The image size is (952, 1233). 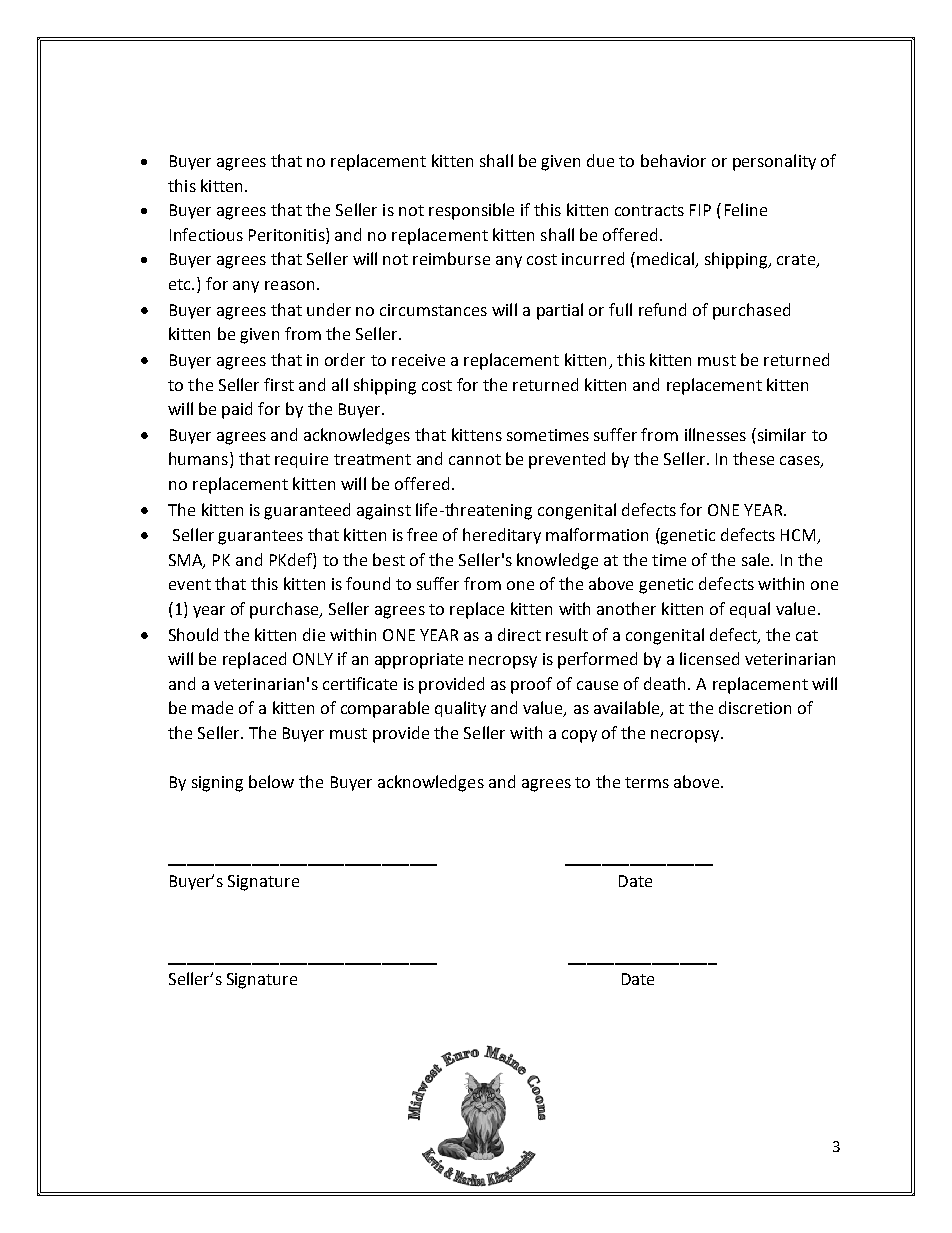 I want to click on copy, so click(x=579, y=736).
